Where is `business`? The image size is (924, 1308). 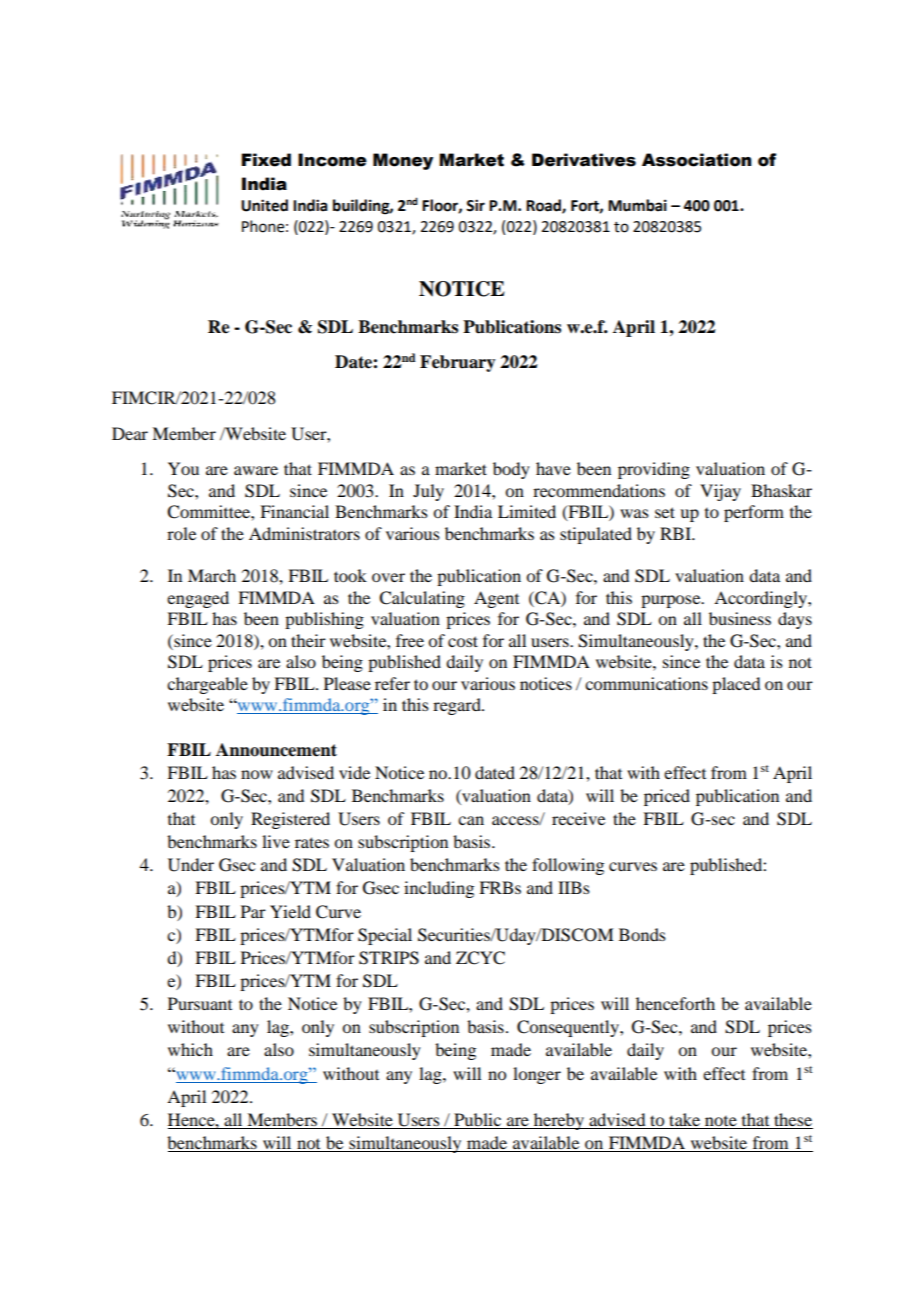 business is located at coordinates (740, 618).
